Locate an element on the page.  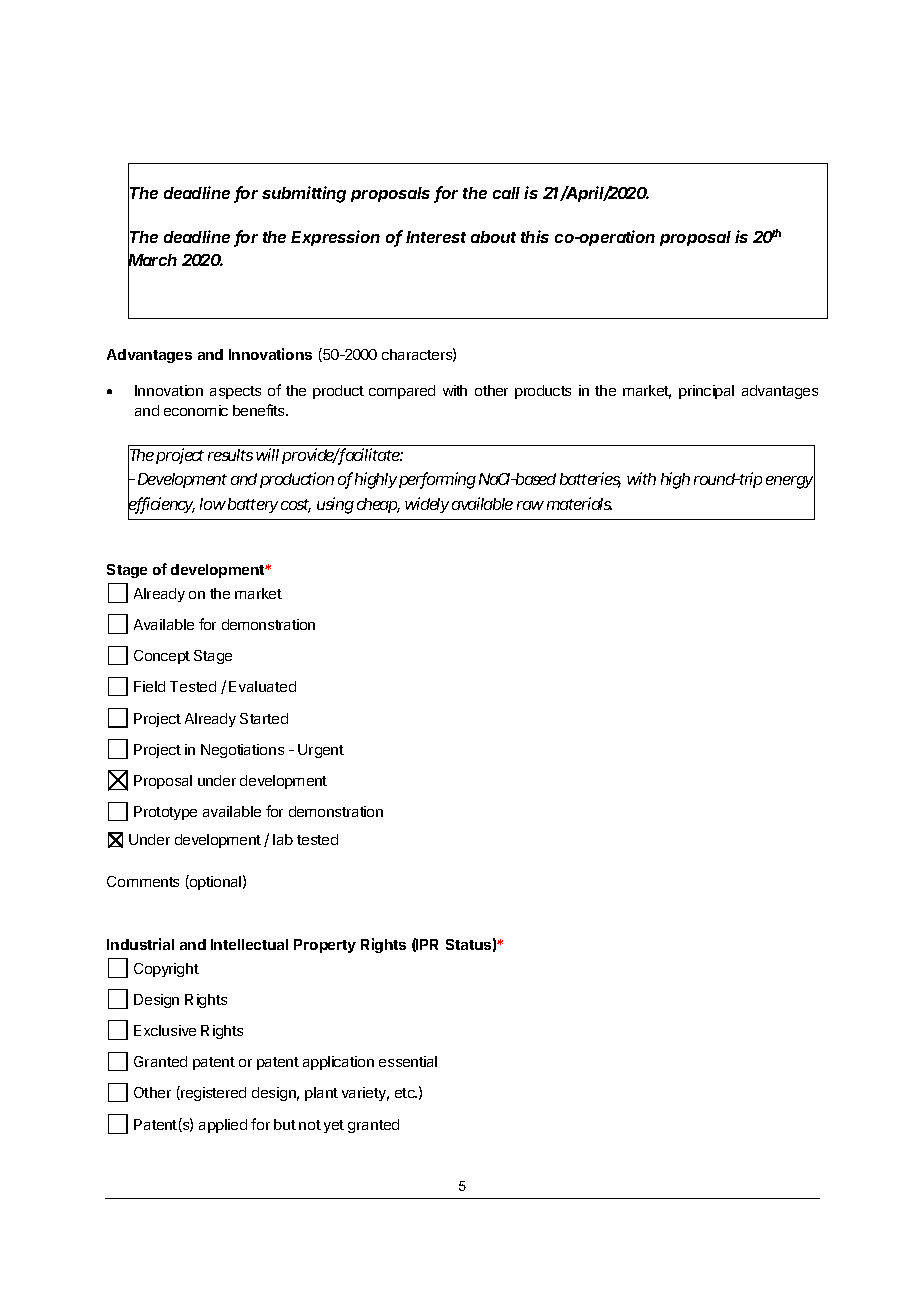
Urgent is located at coordinates (321, 751).
